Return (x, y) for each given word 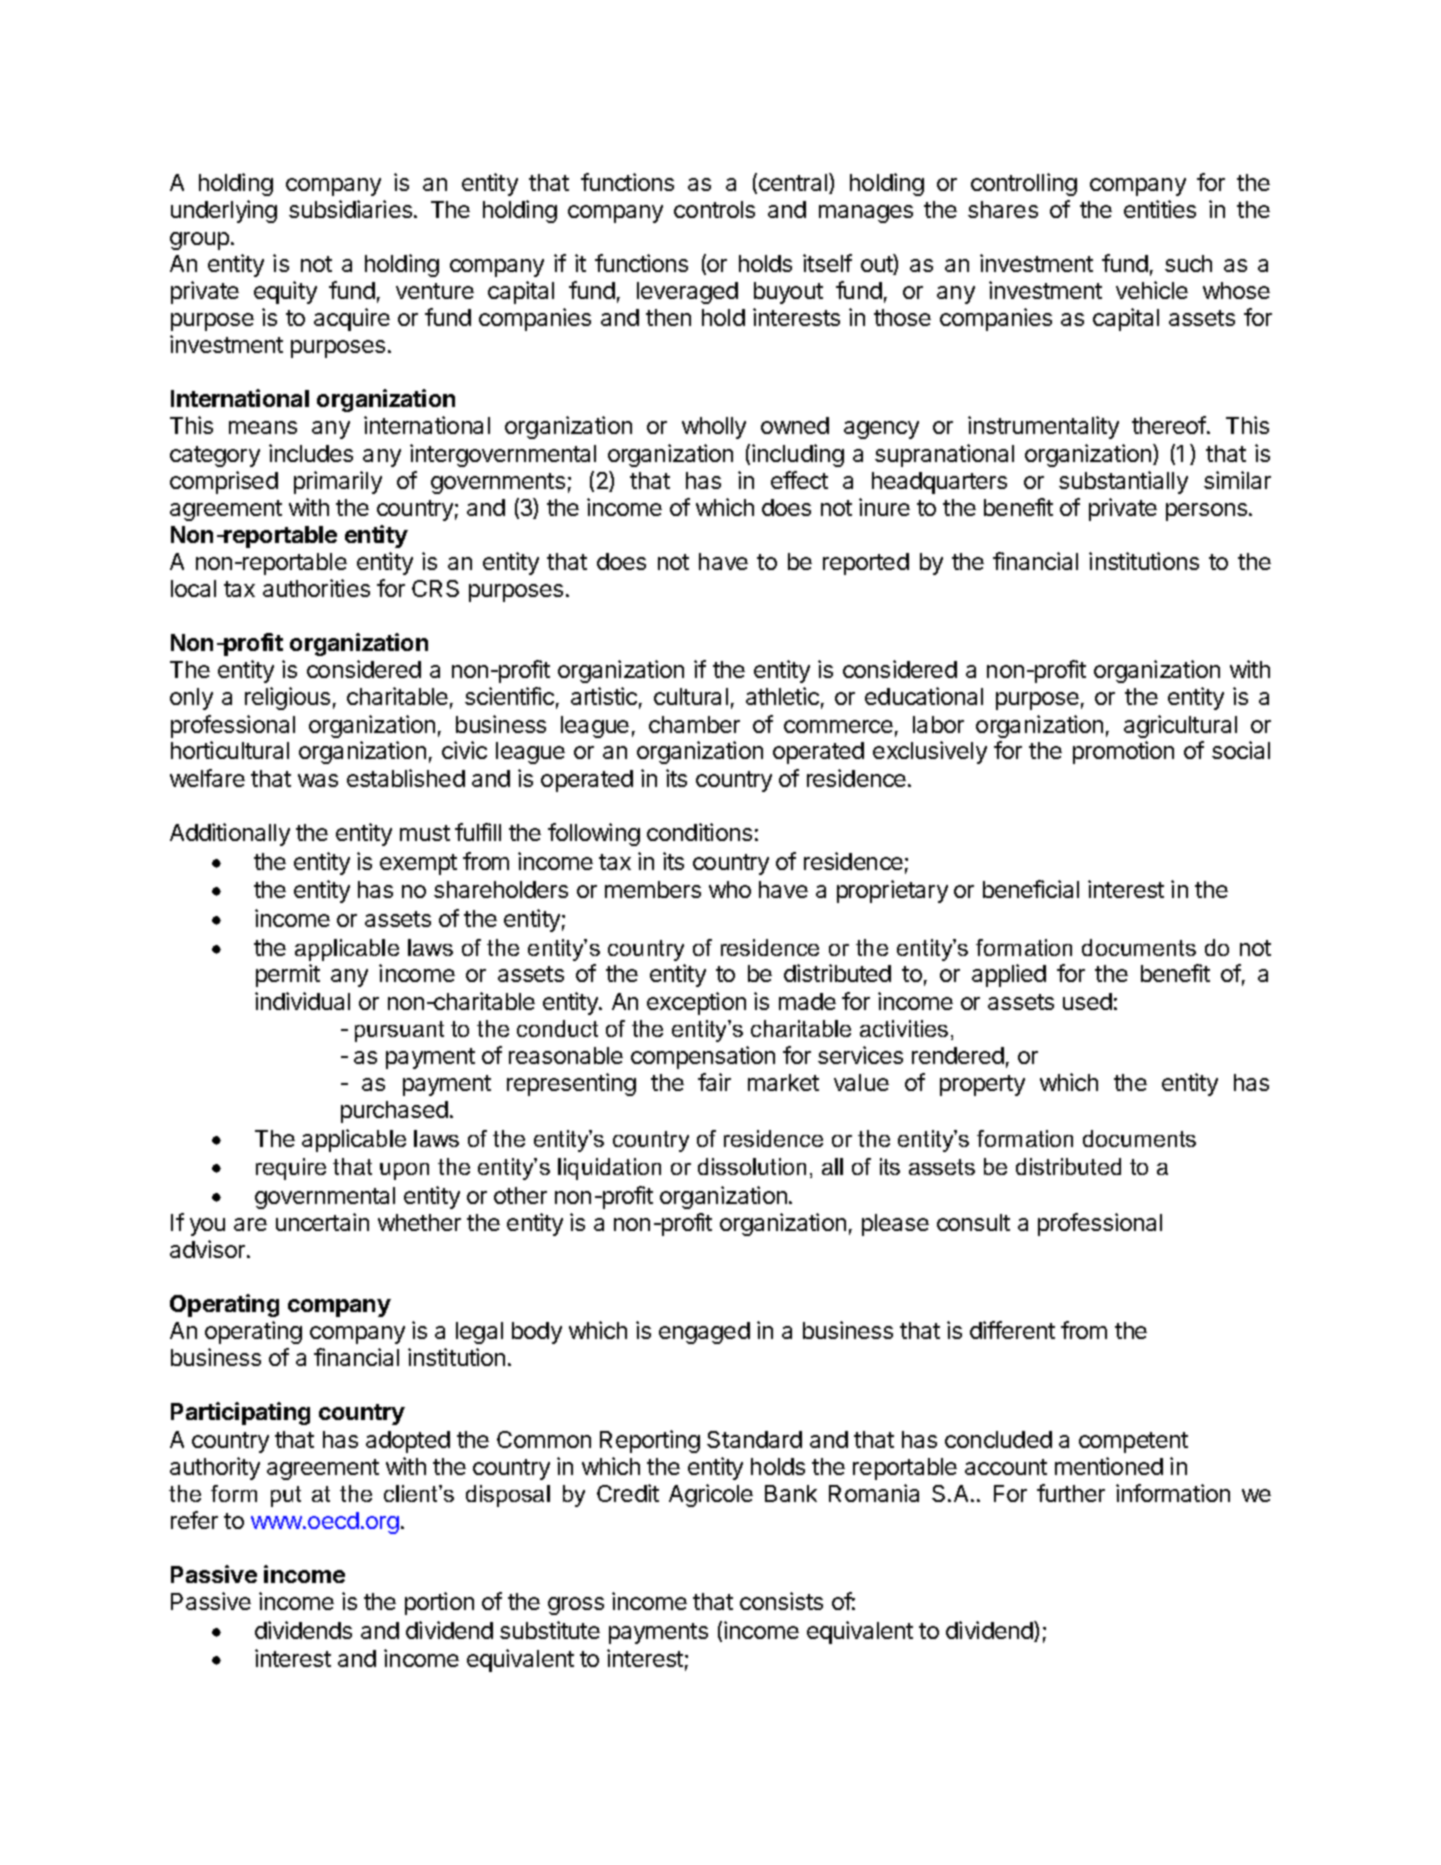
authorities (316, 588)
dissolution (752, 1166)
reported (866, 564)
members (653, 889)
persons (1206, 512)
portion (439, 1603)
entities (1160, 209)
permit (288, 975)
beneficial (1031, 889)
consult (973, 1222)
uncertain (322, 1222)
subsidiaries (350, 209)
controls (714, 209)
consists (781, 1601)
